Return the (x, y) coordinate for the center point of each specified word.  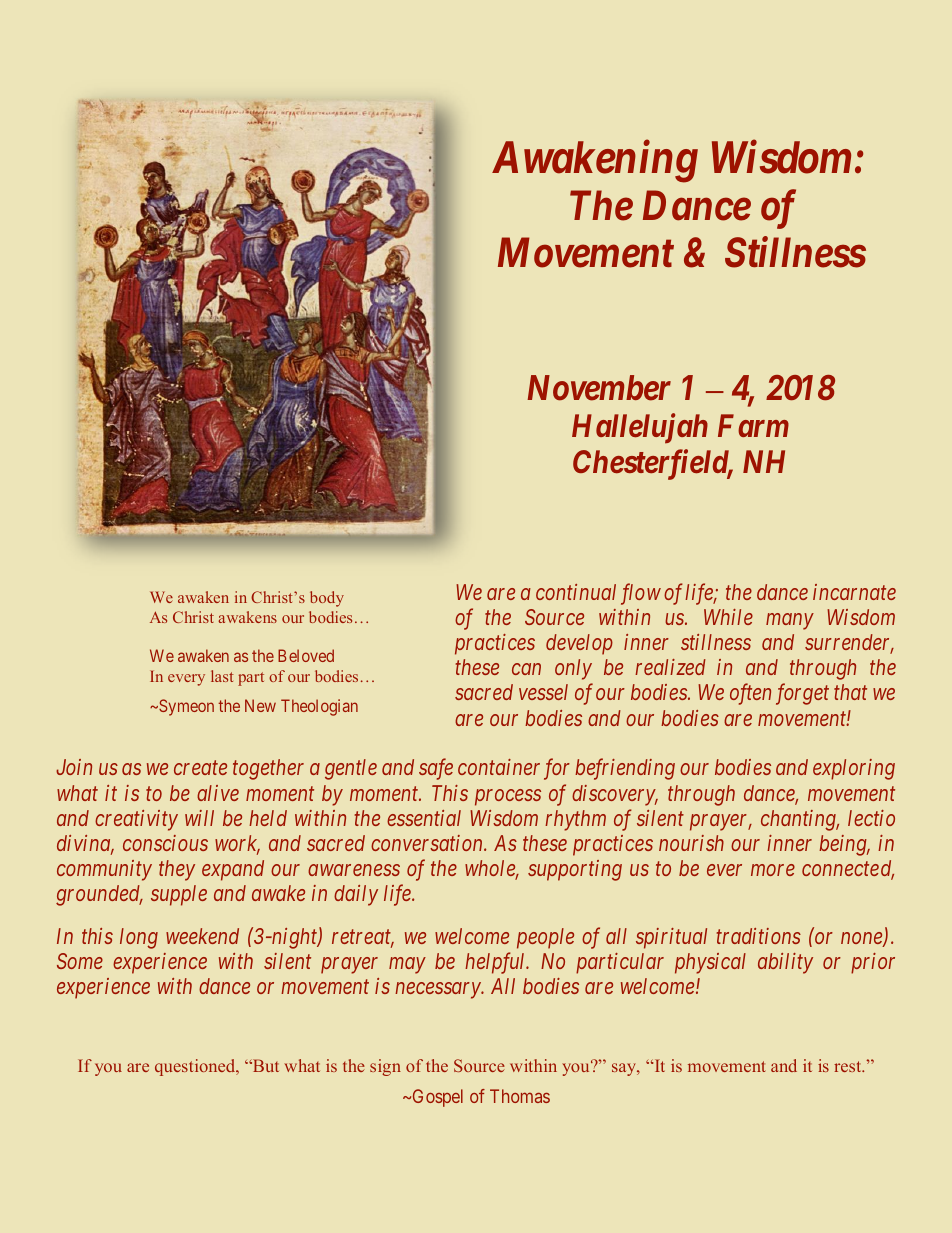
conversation (428, 843)
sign (385, 1067)
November (599, 388)
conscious (165, 843)
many (789, 622)
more (773, 870)
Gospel (436, 1098)
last (222, 676)
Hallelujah (640, 428)
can (526, 669)
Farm (753, 425)
